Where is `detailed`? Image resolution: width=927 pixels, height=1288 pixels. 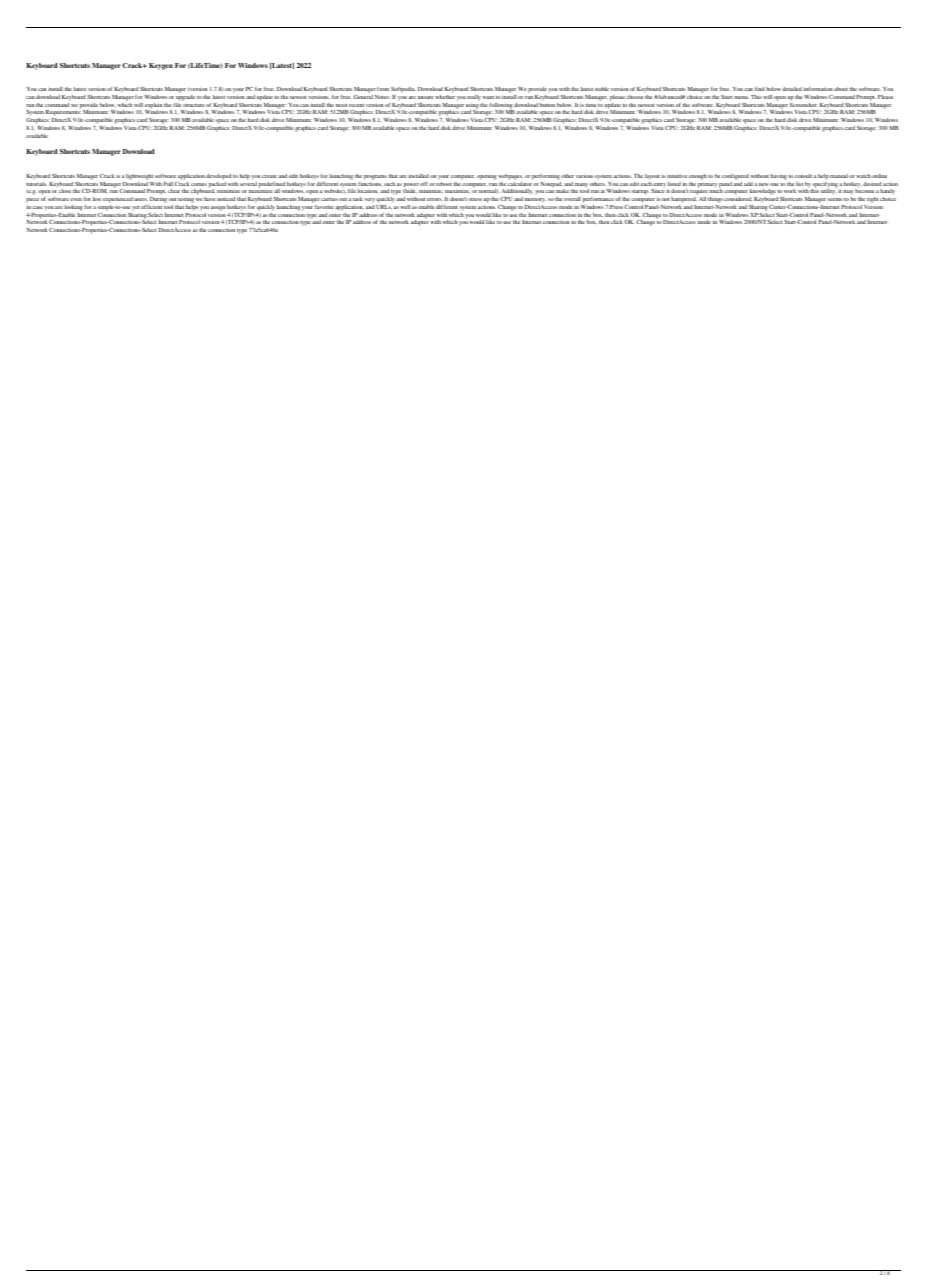 detailed is located at coordinates (792, 89).
